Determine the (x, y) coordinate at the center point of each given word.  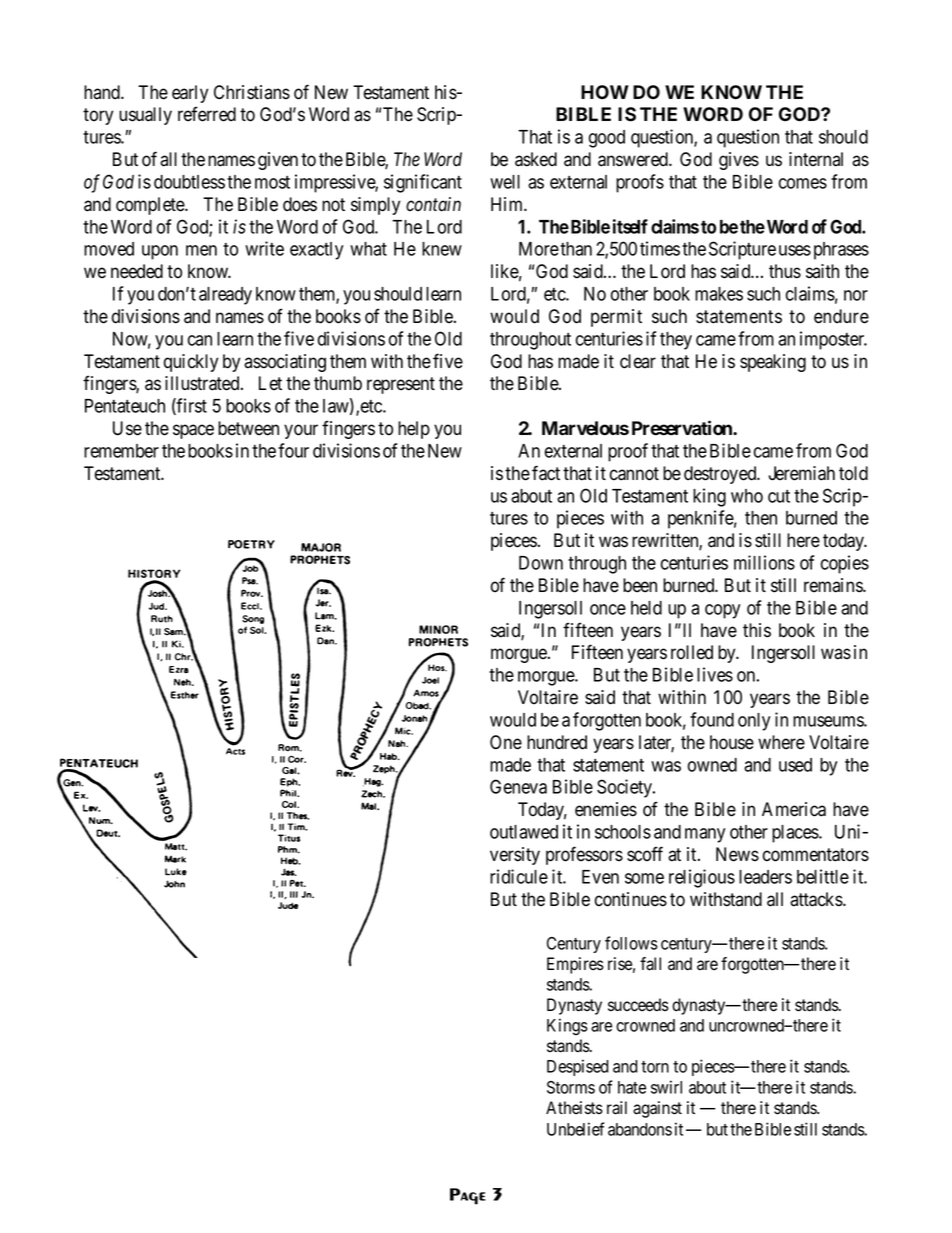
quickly (191, 363)
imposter (833, 340)
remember (121, 451)
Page (468, 1196)
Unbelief (576, 1129)
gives (739, 161)
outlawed (524, 832)
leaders (765, 877)
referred (207, 114)
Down (541, 563)
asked (536, 159)
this (757, 630)
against (657, 1109)
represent (401, 385)
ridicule (519, 876)
